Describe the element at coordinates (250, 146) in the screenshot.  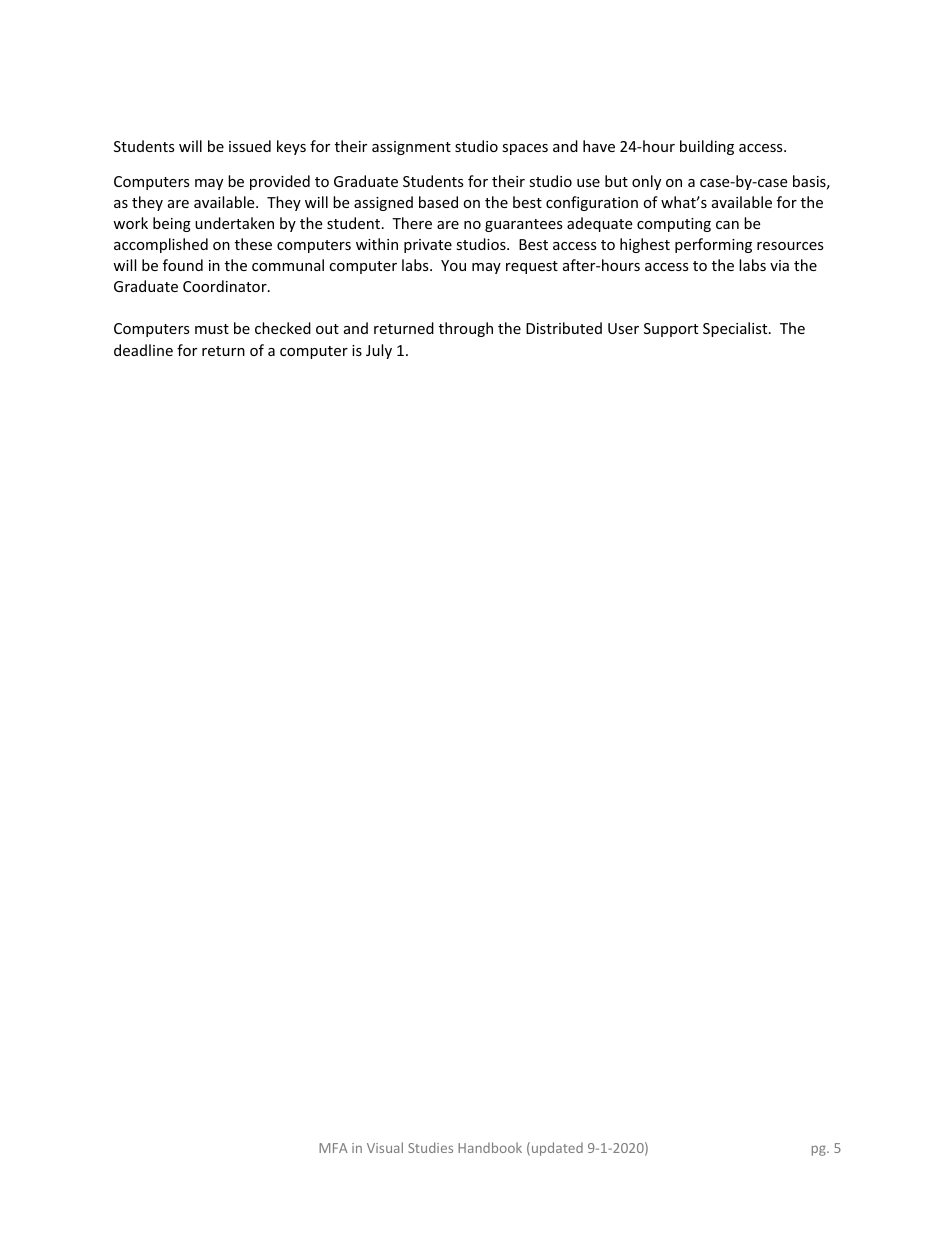
I see `issued` at that location.
